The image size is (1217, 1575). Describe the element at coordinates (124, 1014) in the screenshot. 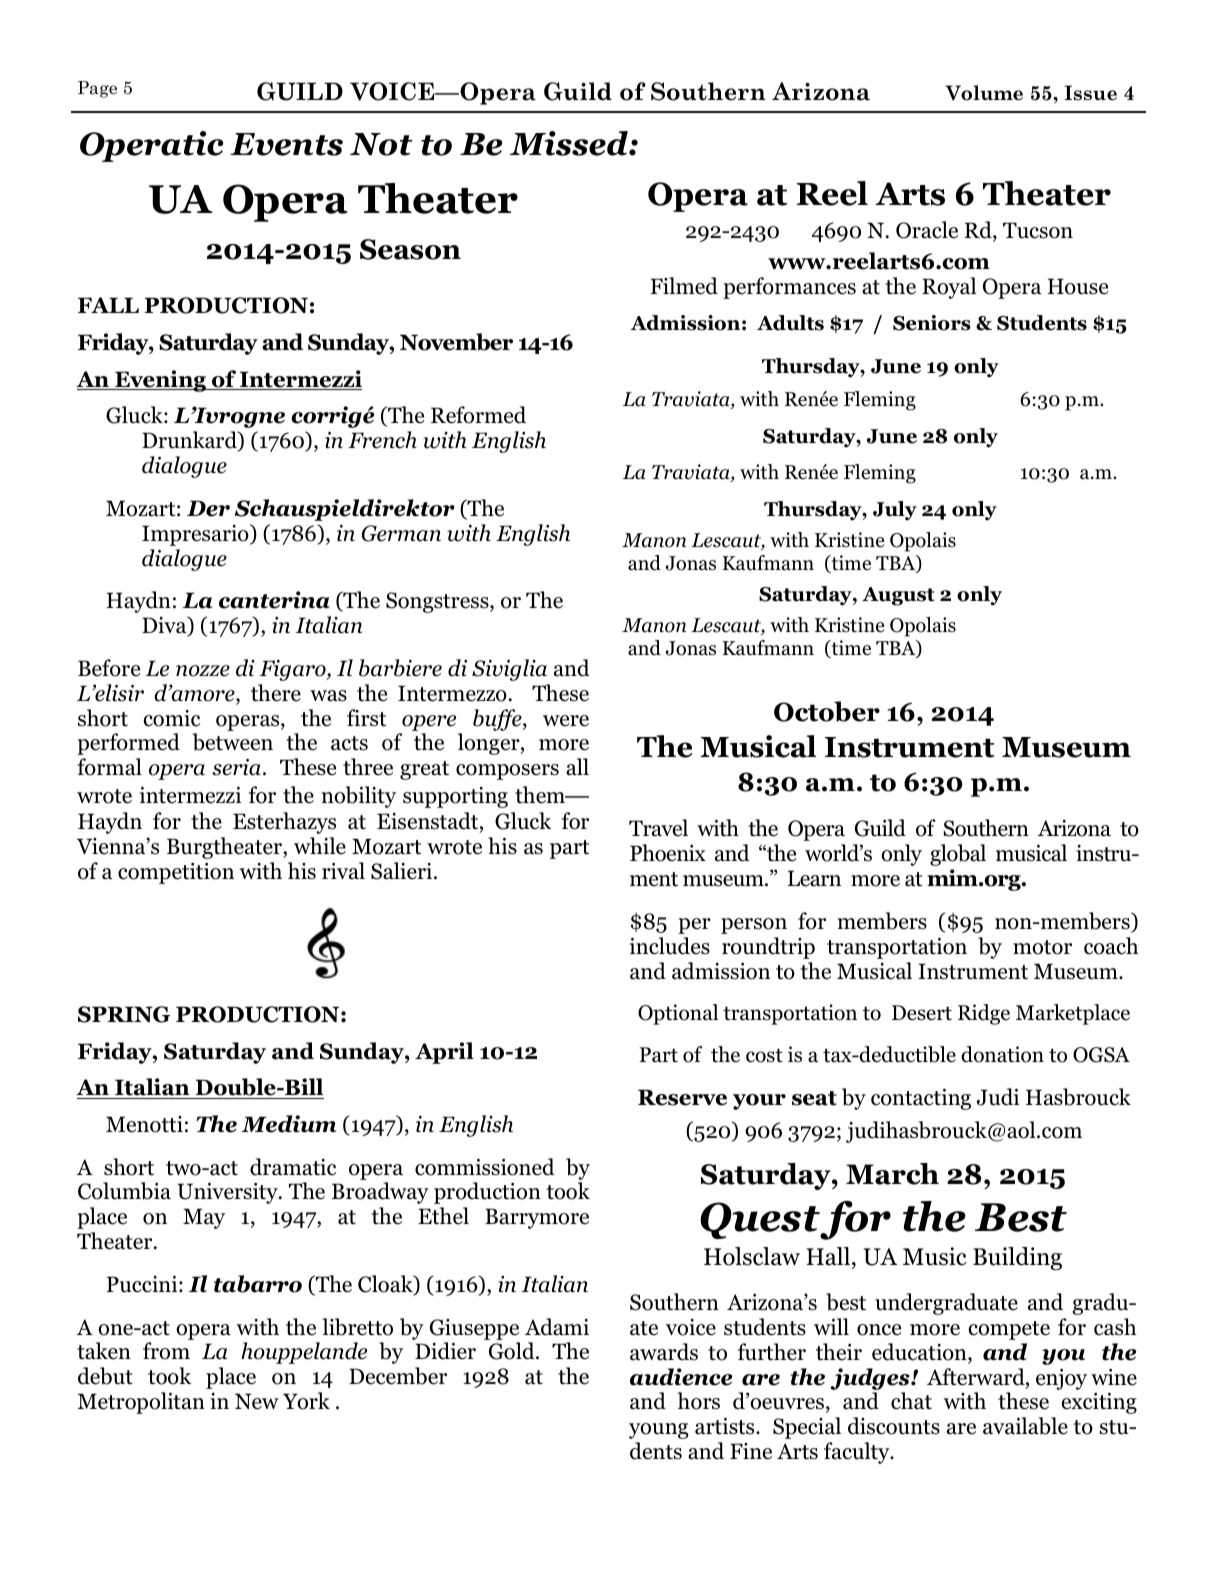

I see `SPRING` at that location.
